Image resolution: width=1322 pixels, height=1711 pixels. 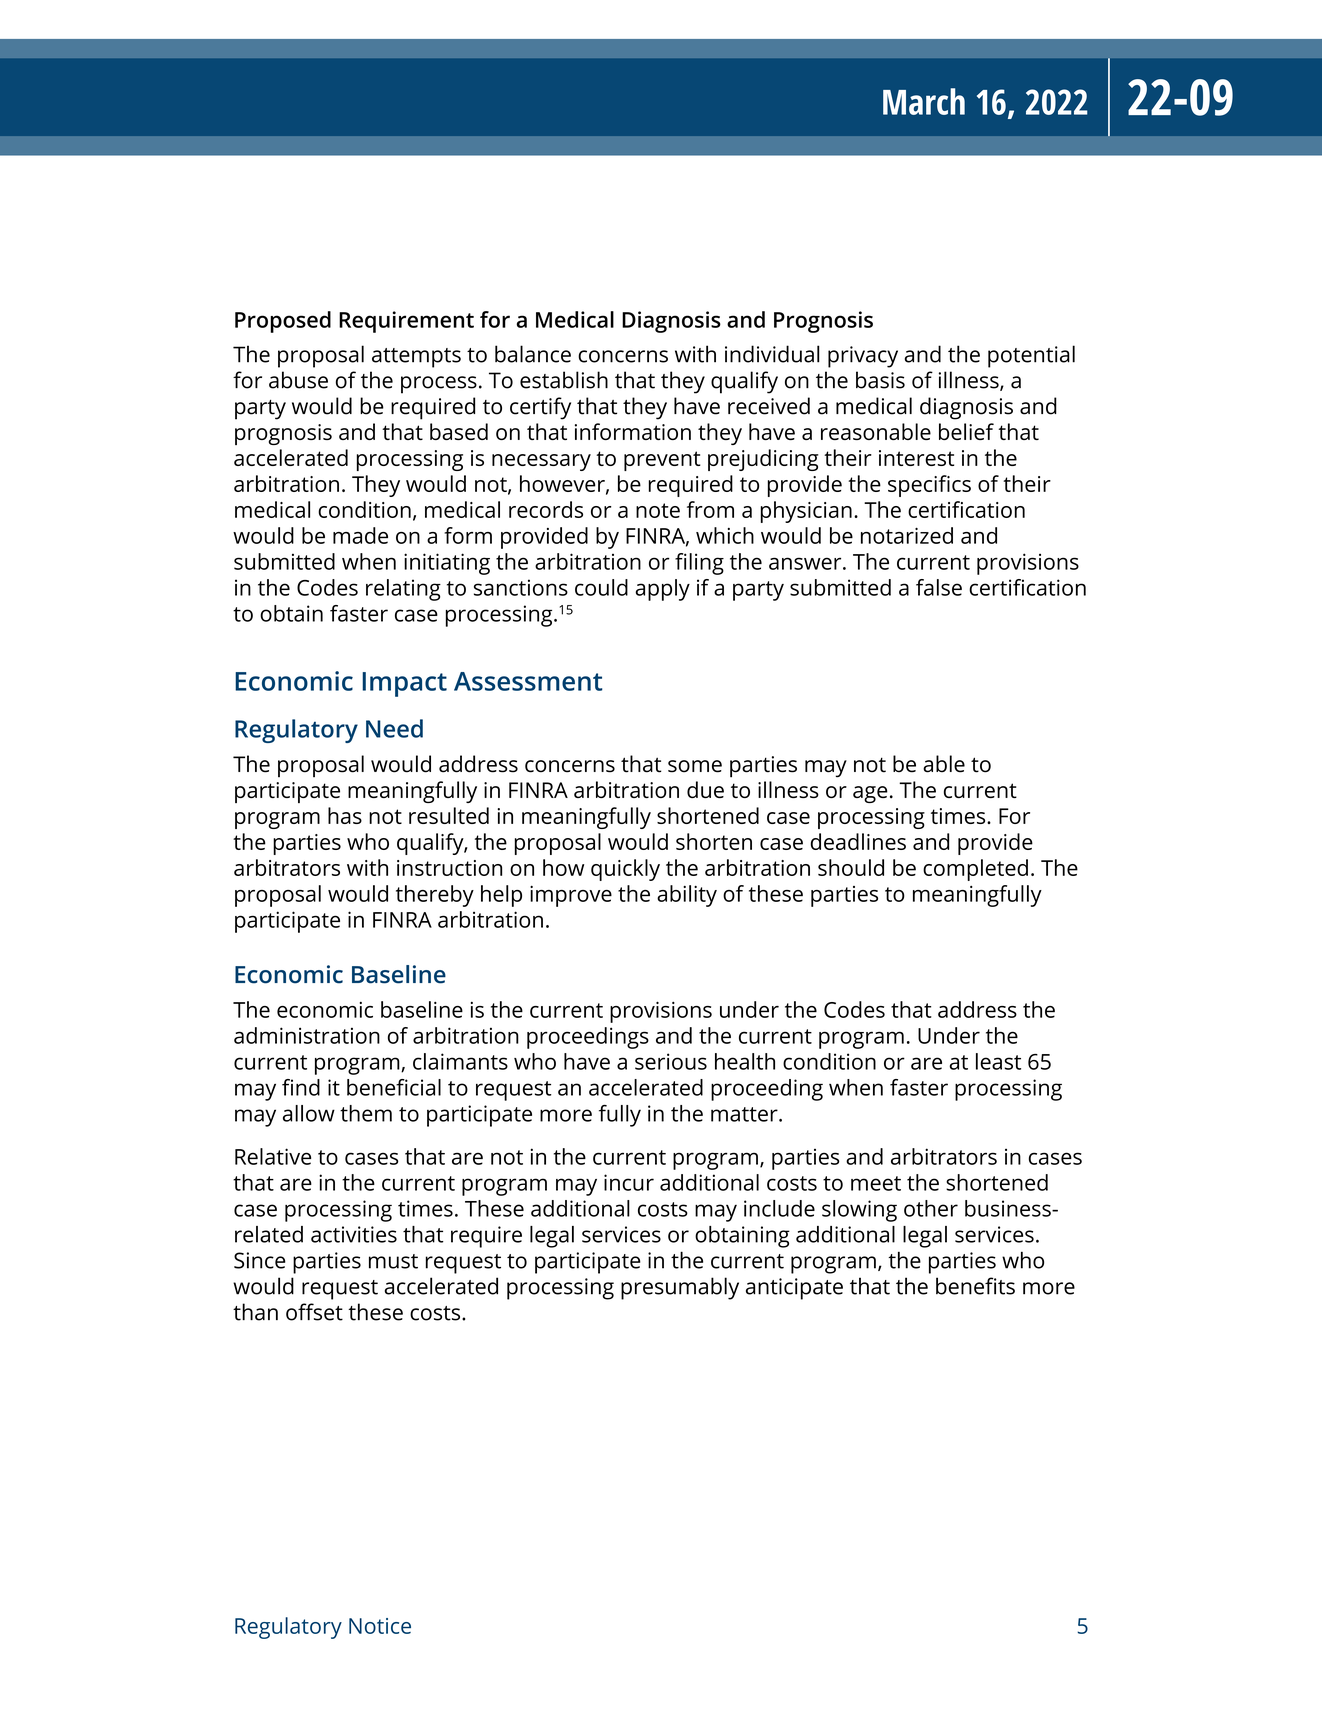 I want to click on specifics, so click(x=929, y=486).
